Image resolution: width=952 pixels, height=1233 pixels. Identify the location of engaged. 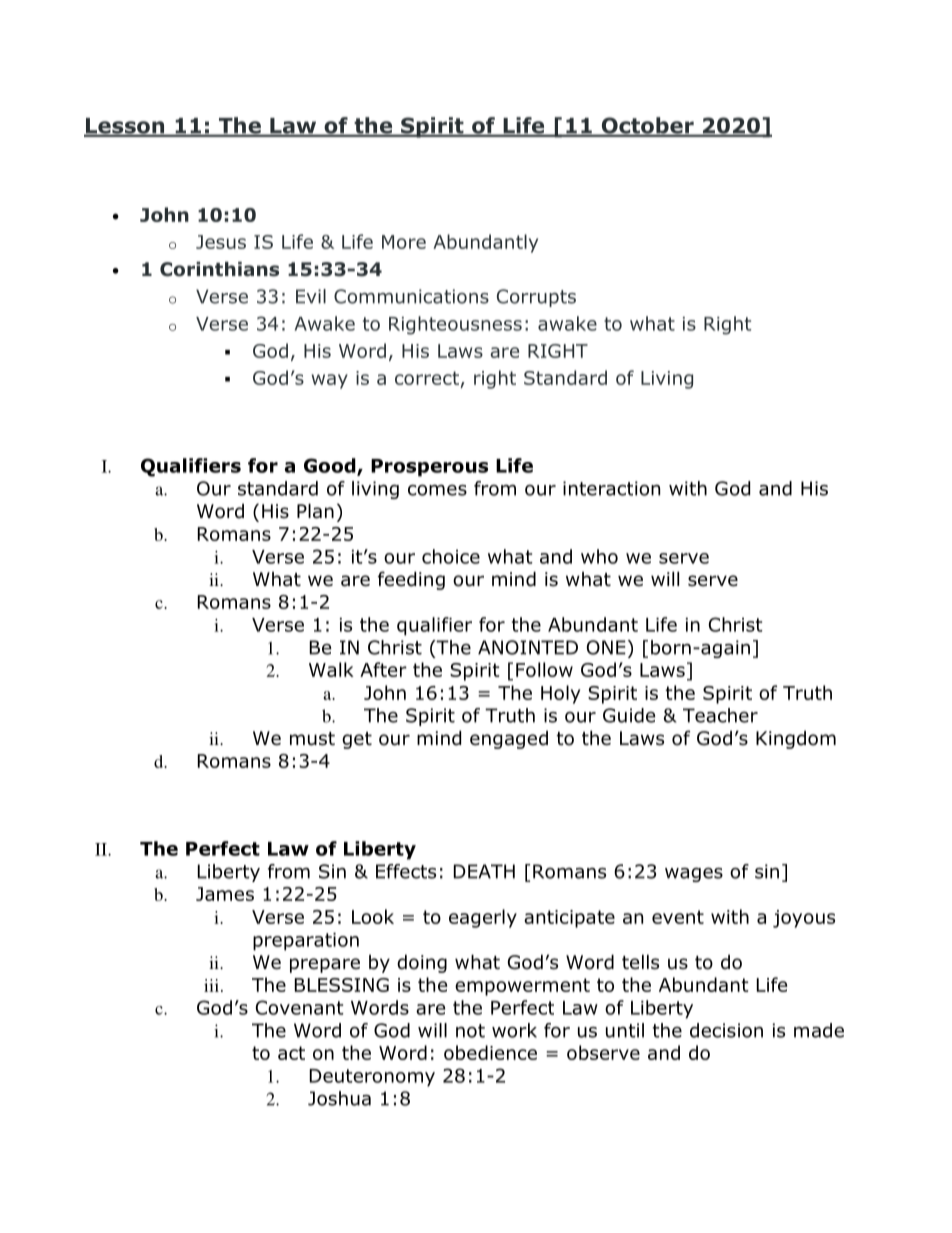
(509, 740).
